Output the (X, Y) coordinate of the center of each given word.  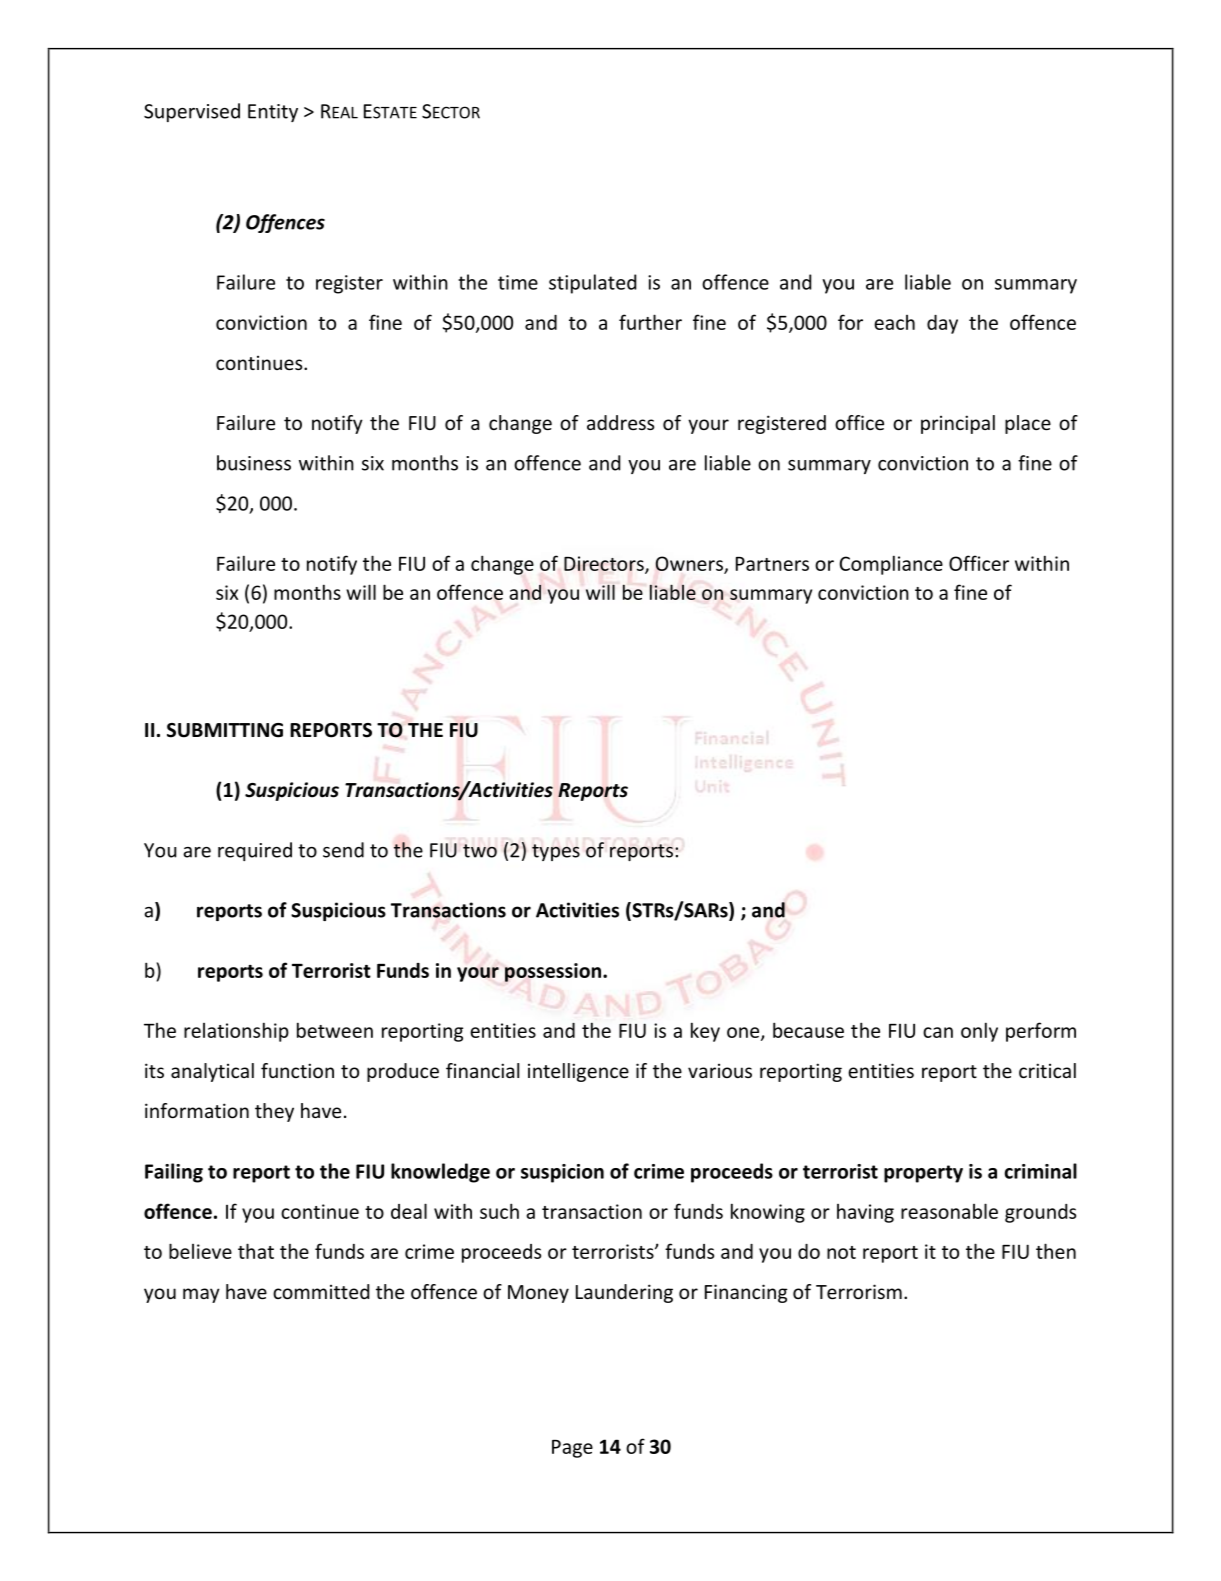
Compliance (891, 565)
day (942, 324)
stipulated (592, 284)
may (201, 1295)
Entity (273, 113)
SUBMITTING (225, 730)
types (556, 852)
